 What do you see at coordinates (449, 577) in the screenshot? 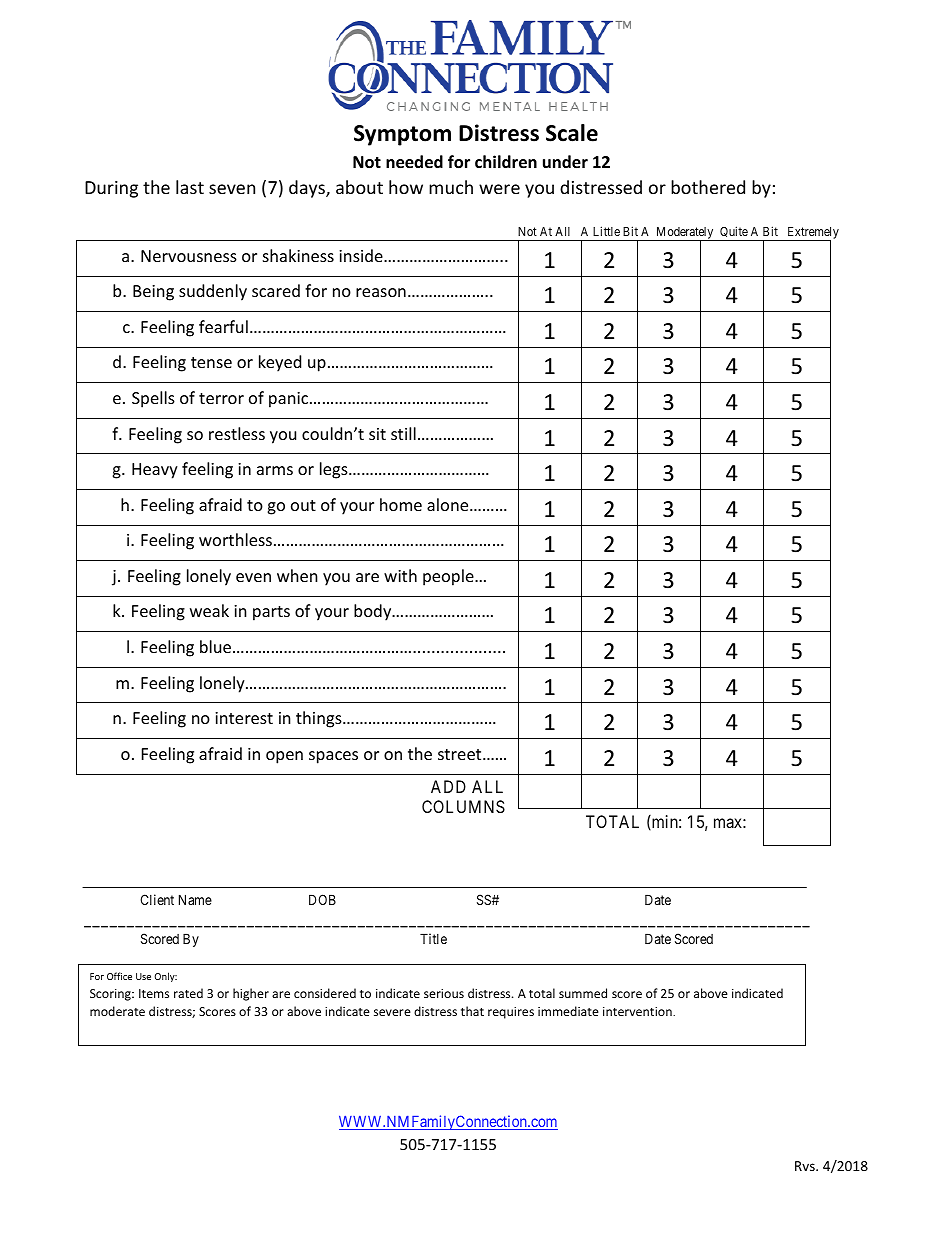
I see `people` at bounding box center [449, 577].
